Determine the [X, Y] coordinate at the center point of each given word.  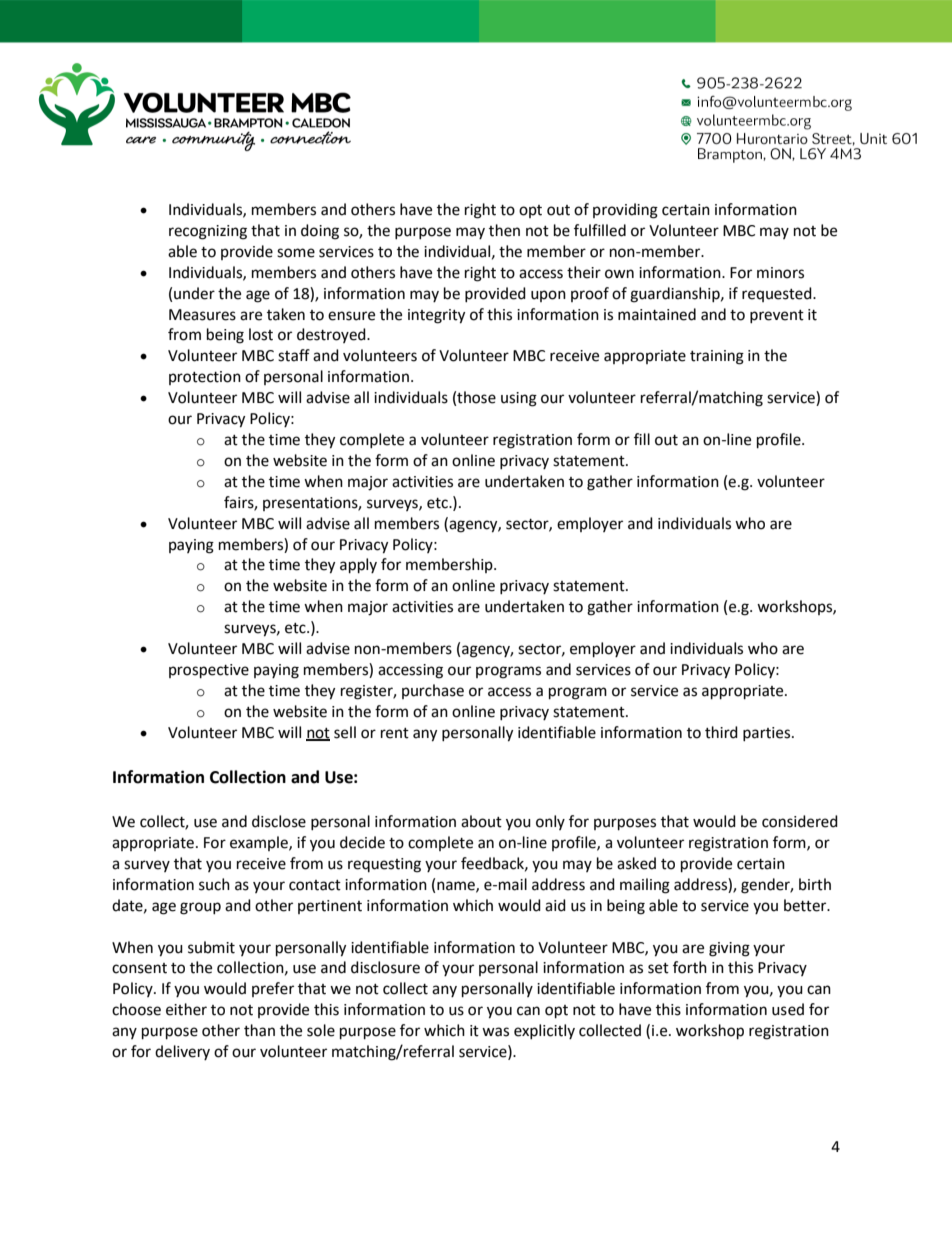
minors [780, 273]
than [259, 1030]
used [788, 1009]
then [504, 230]
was [495, 1032]
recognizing [208, 232]
